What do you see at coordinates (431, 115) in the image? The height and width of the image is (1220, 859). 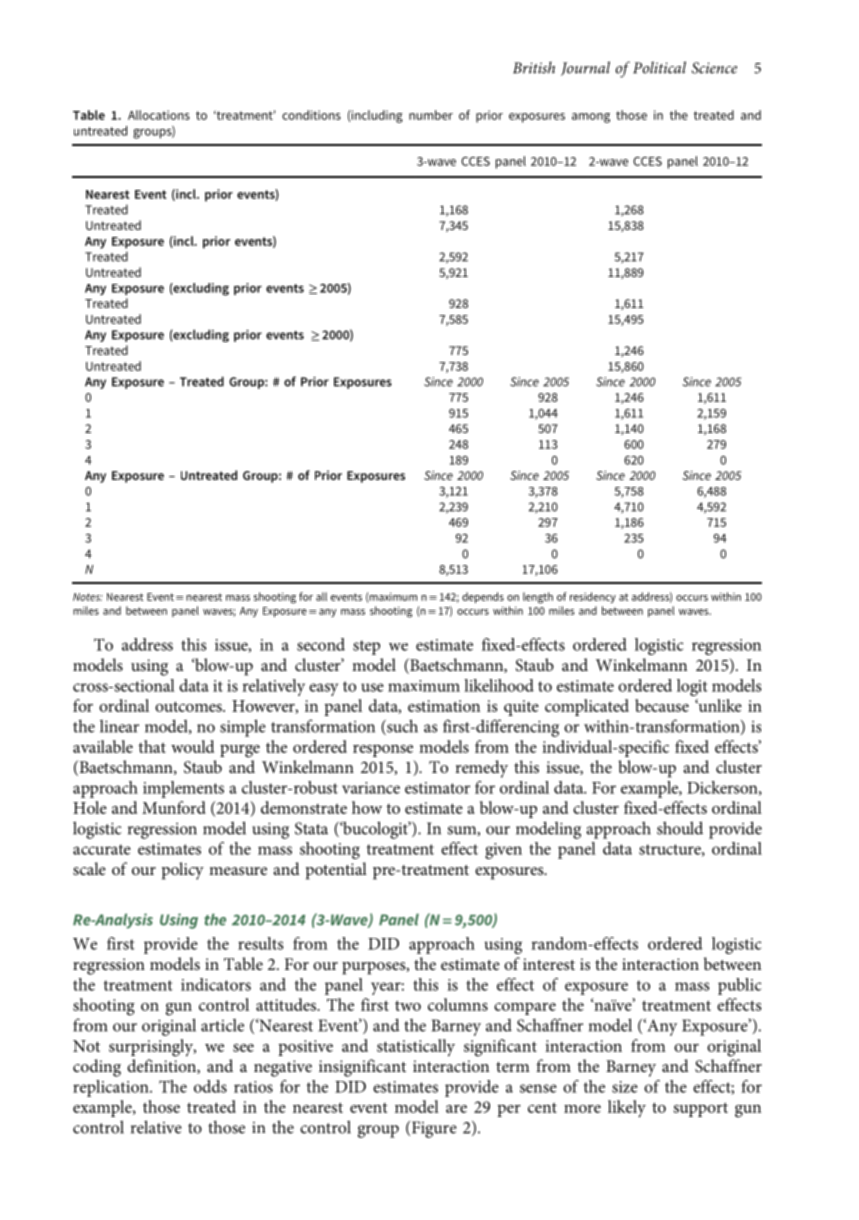 I see `number` at bounding box center [431, 115].
